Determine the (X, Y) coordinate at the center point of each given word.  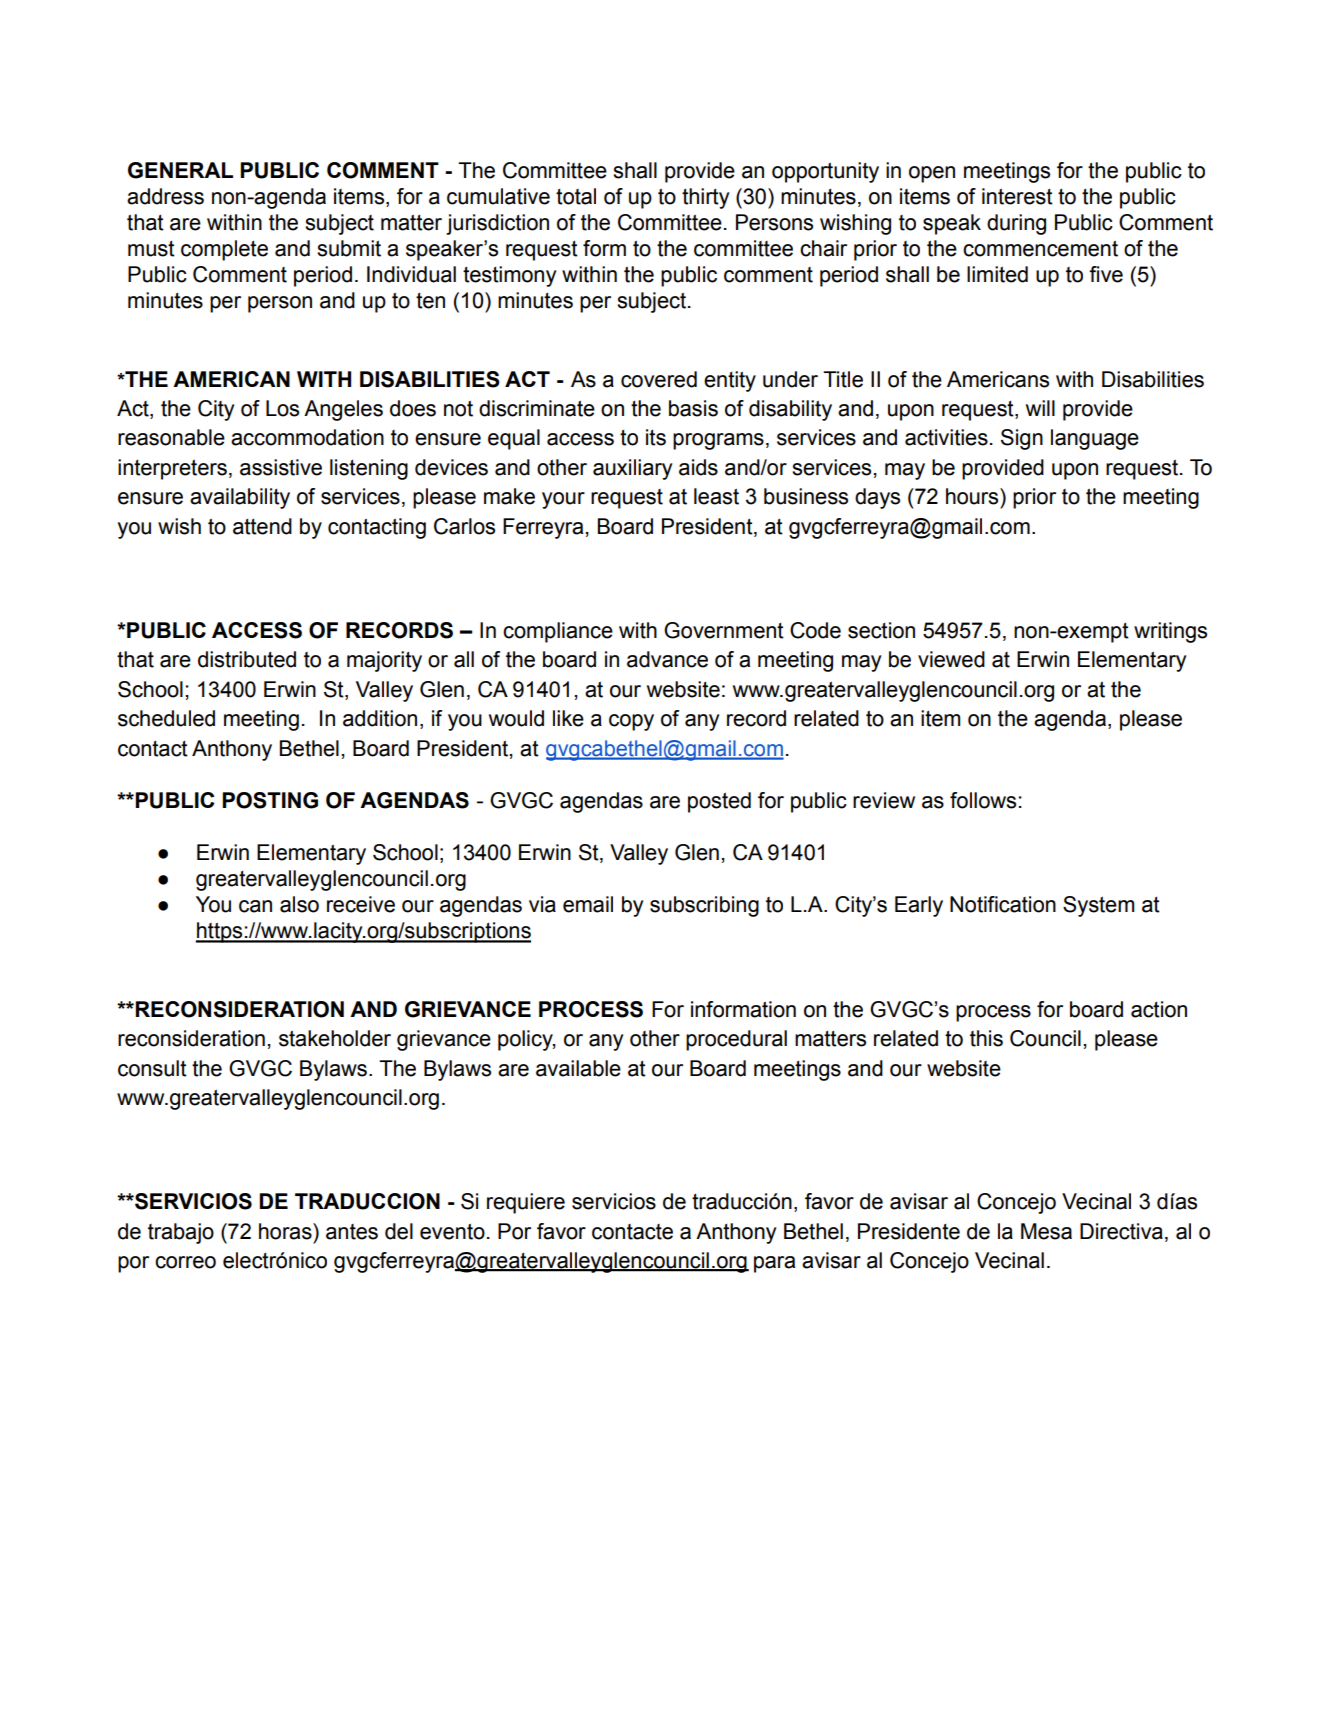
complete (224, 250)
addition (380, 718)
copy (631, 722)
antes (352, 1232)
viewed (951, 659)
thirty (705, 198)
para (774, 1264)
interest (1017, 196)
